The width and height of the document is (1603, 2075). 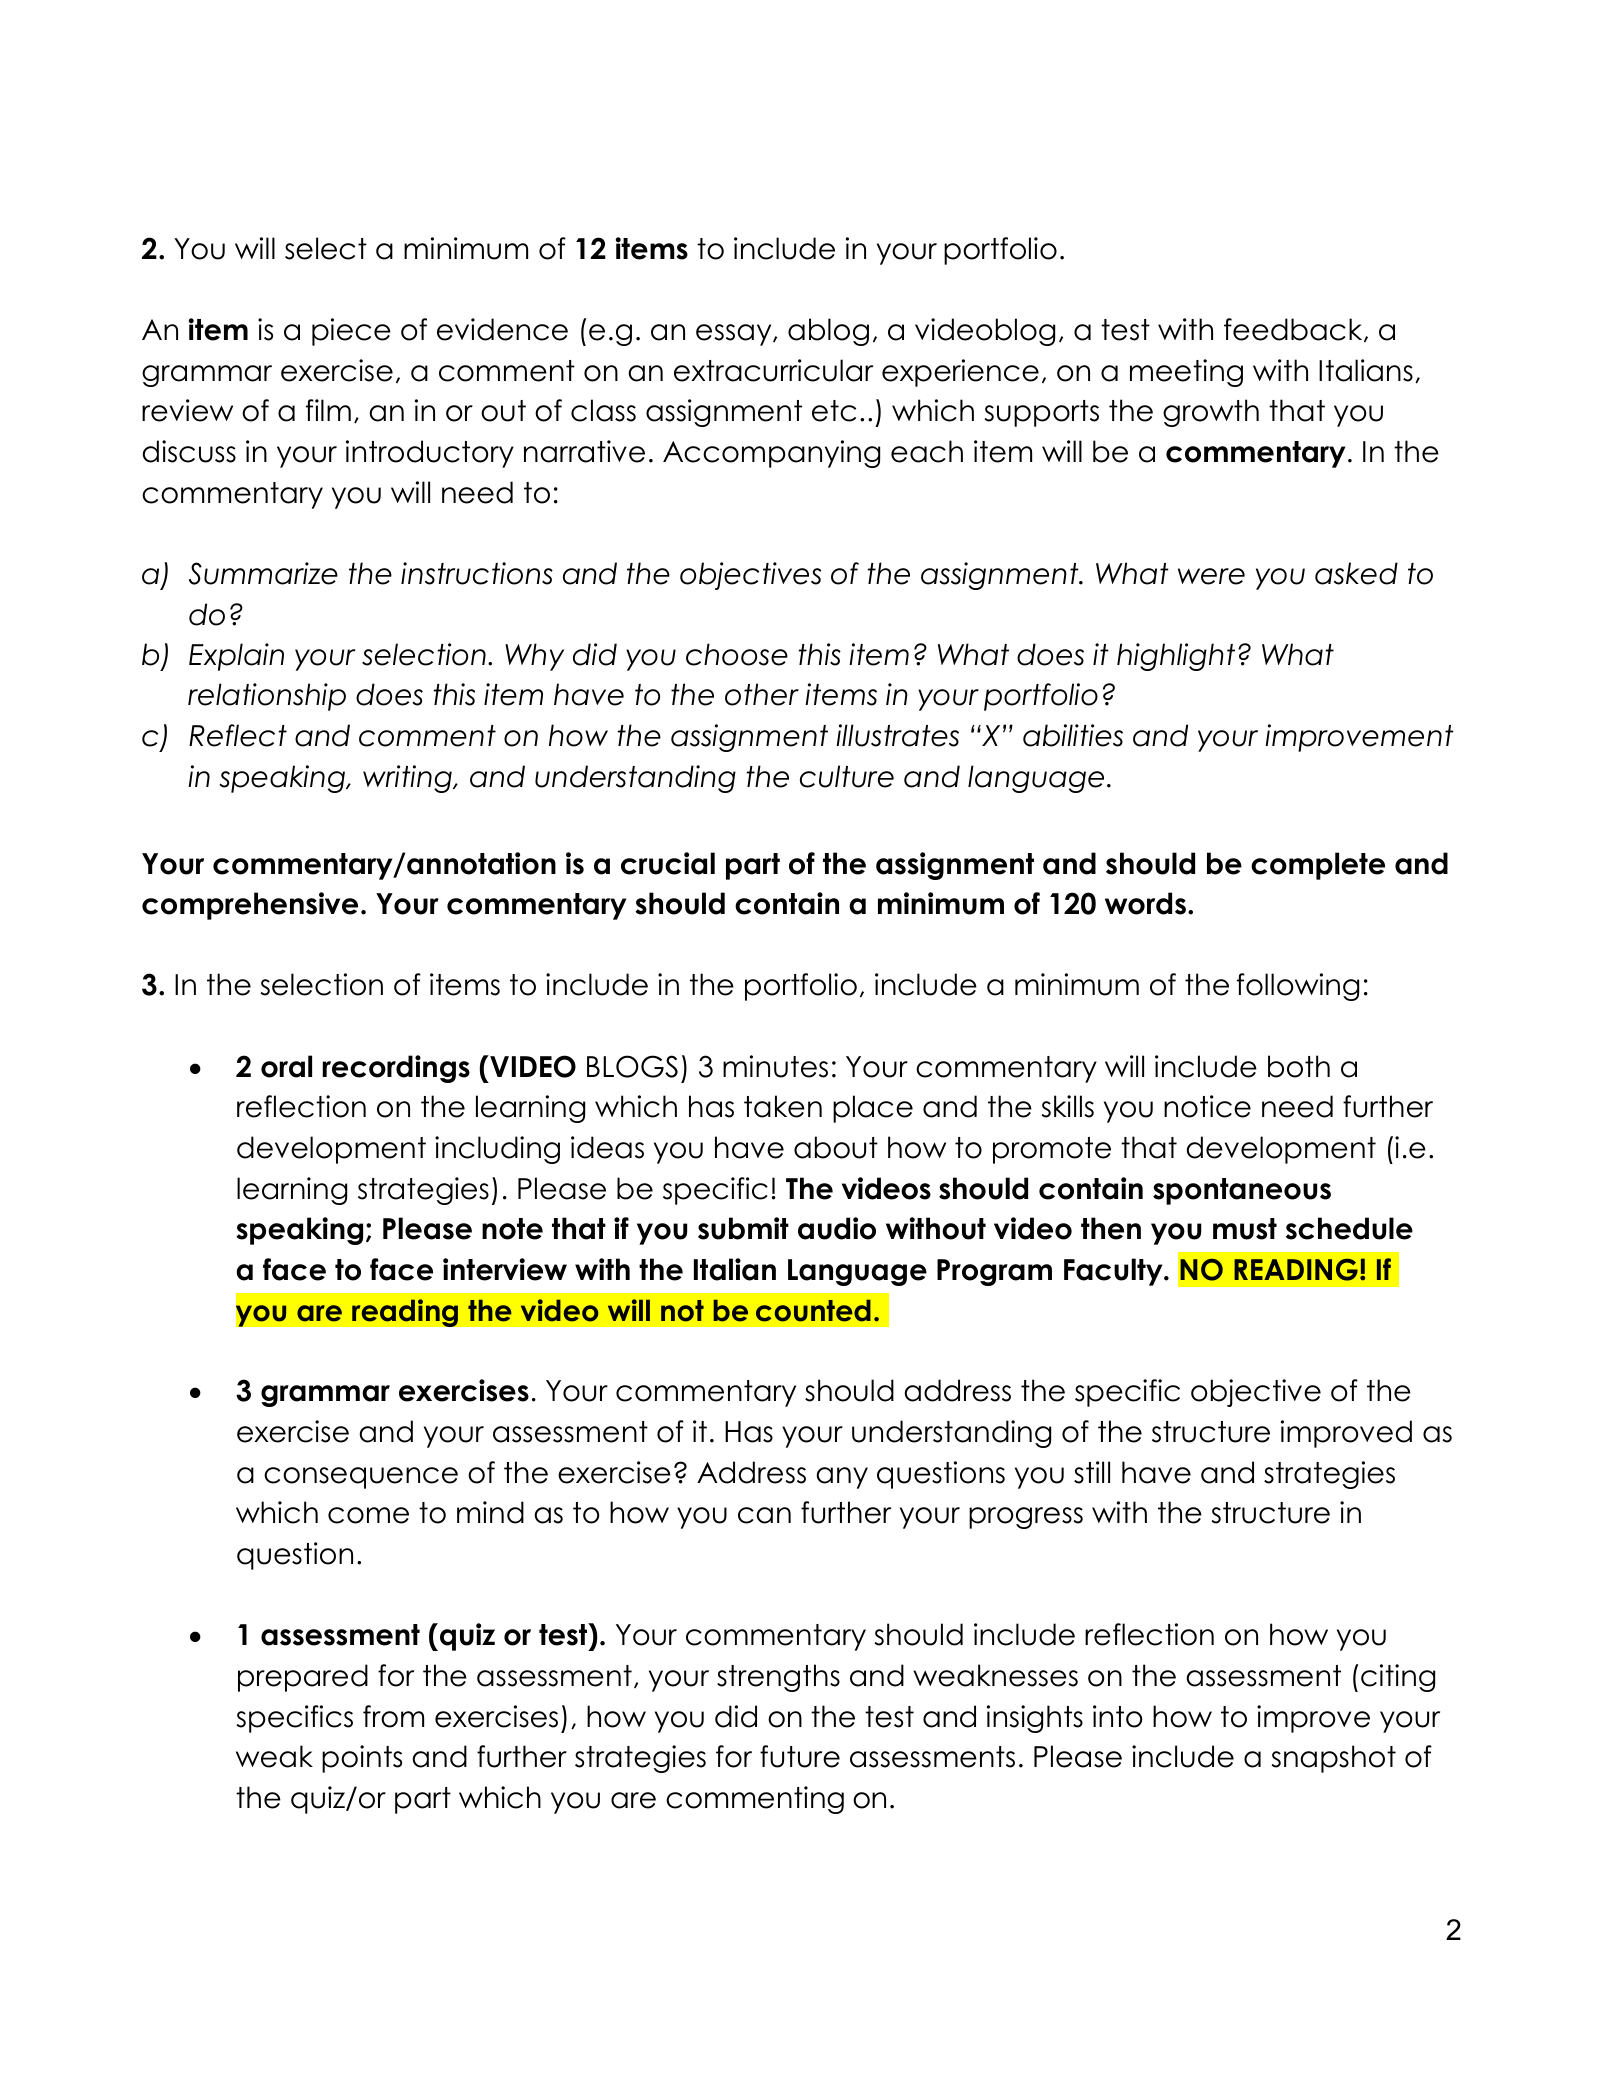 I want to click on oral, so click(x=286, y=1066).
